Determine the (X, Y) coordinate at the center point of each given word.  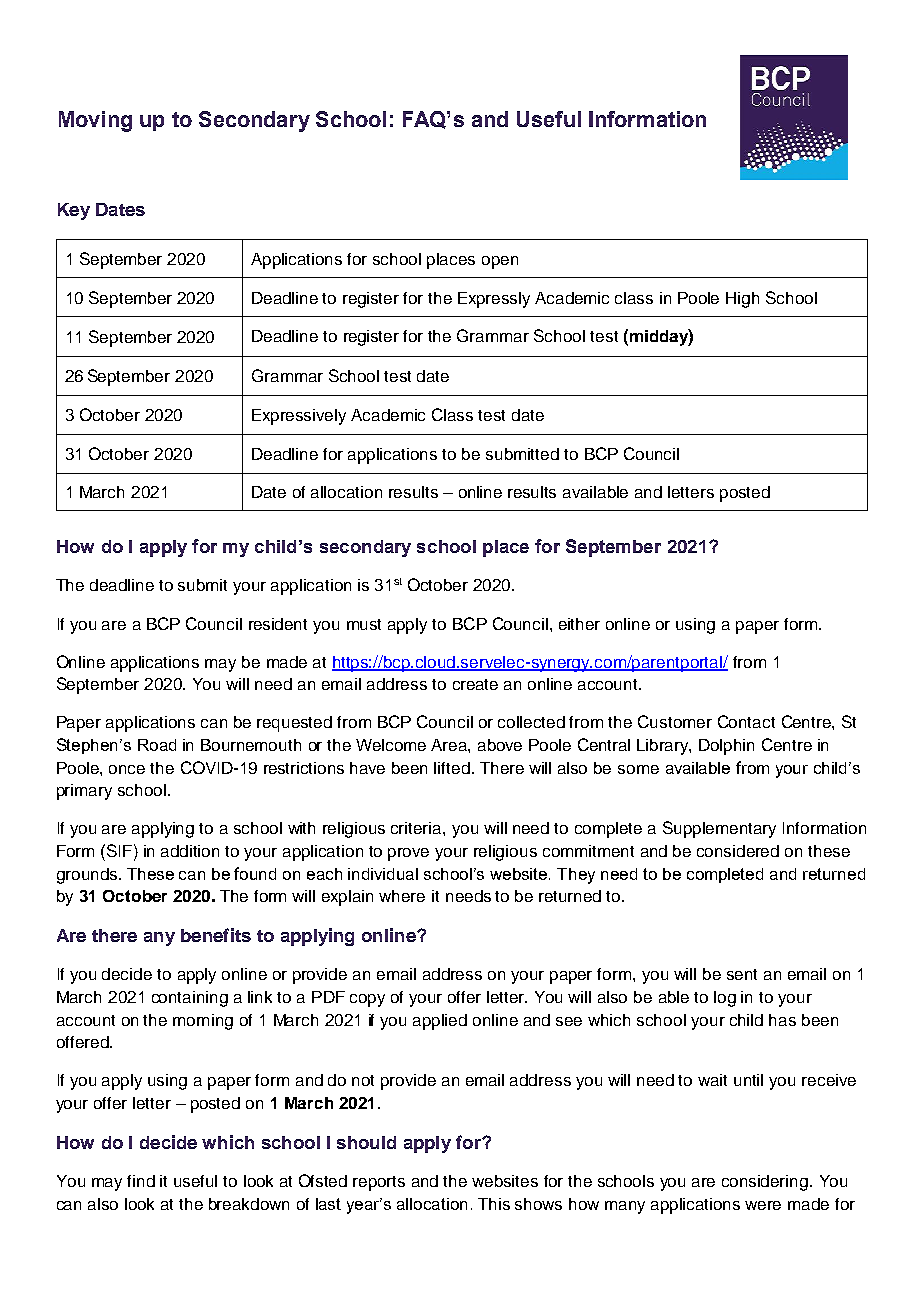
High (742, 300)
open (500, 262)
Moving (95, 121)
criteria (417, 828)
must (364, 624)
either (579, 624)
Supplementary (719, 829)
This (494, 1204)
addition (190, 851)
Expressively (299, 417)
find (141, 1181)
